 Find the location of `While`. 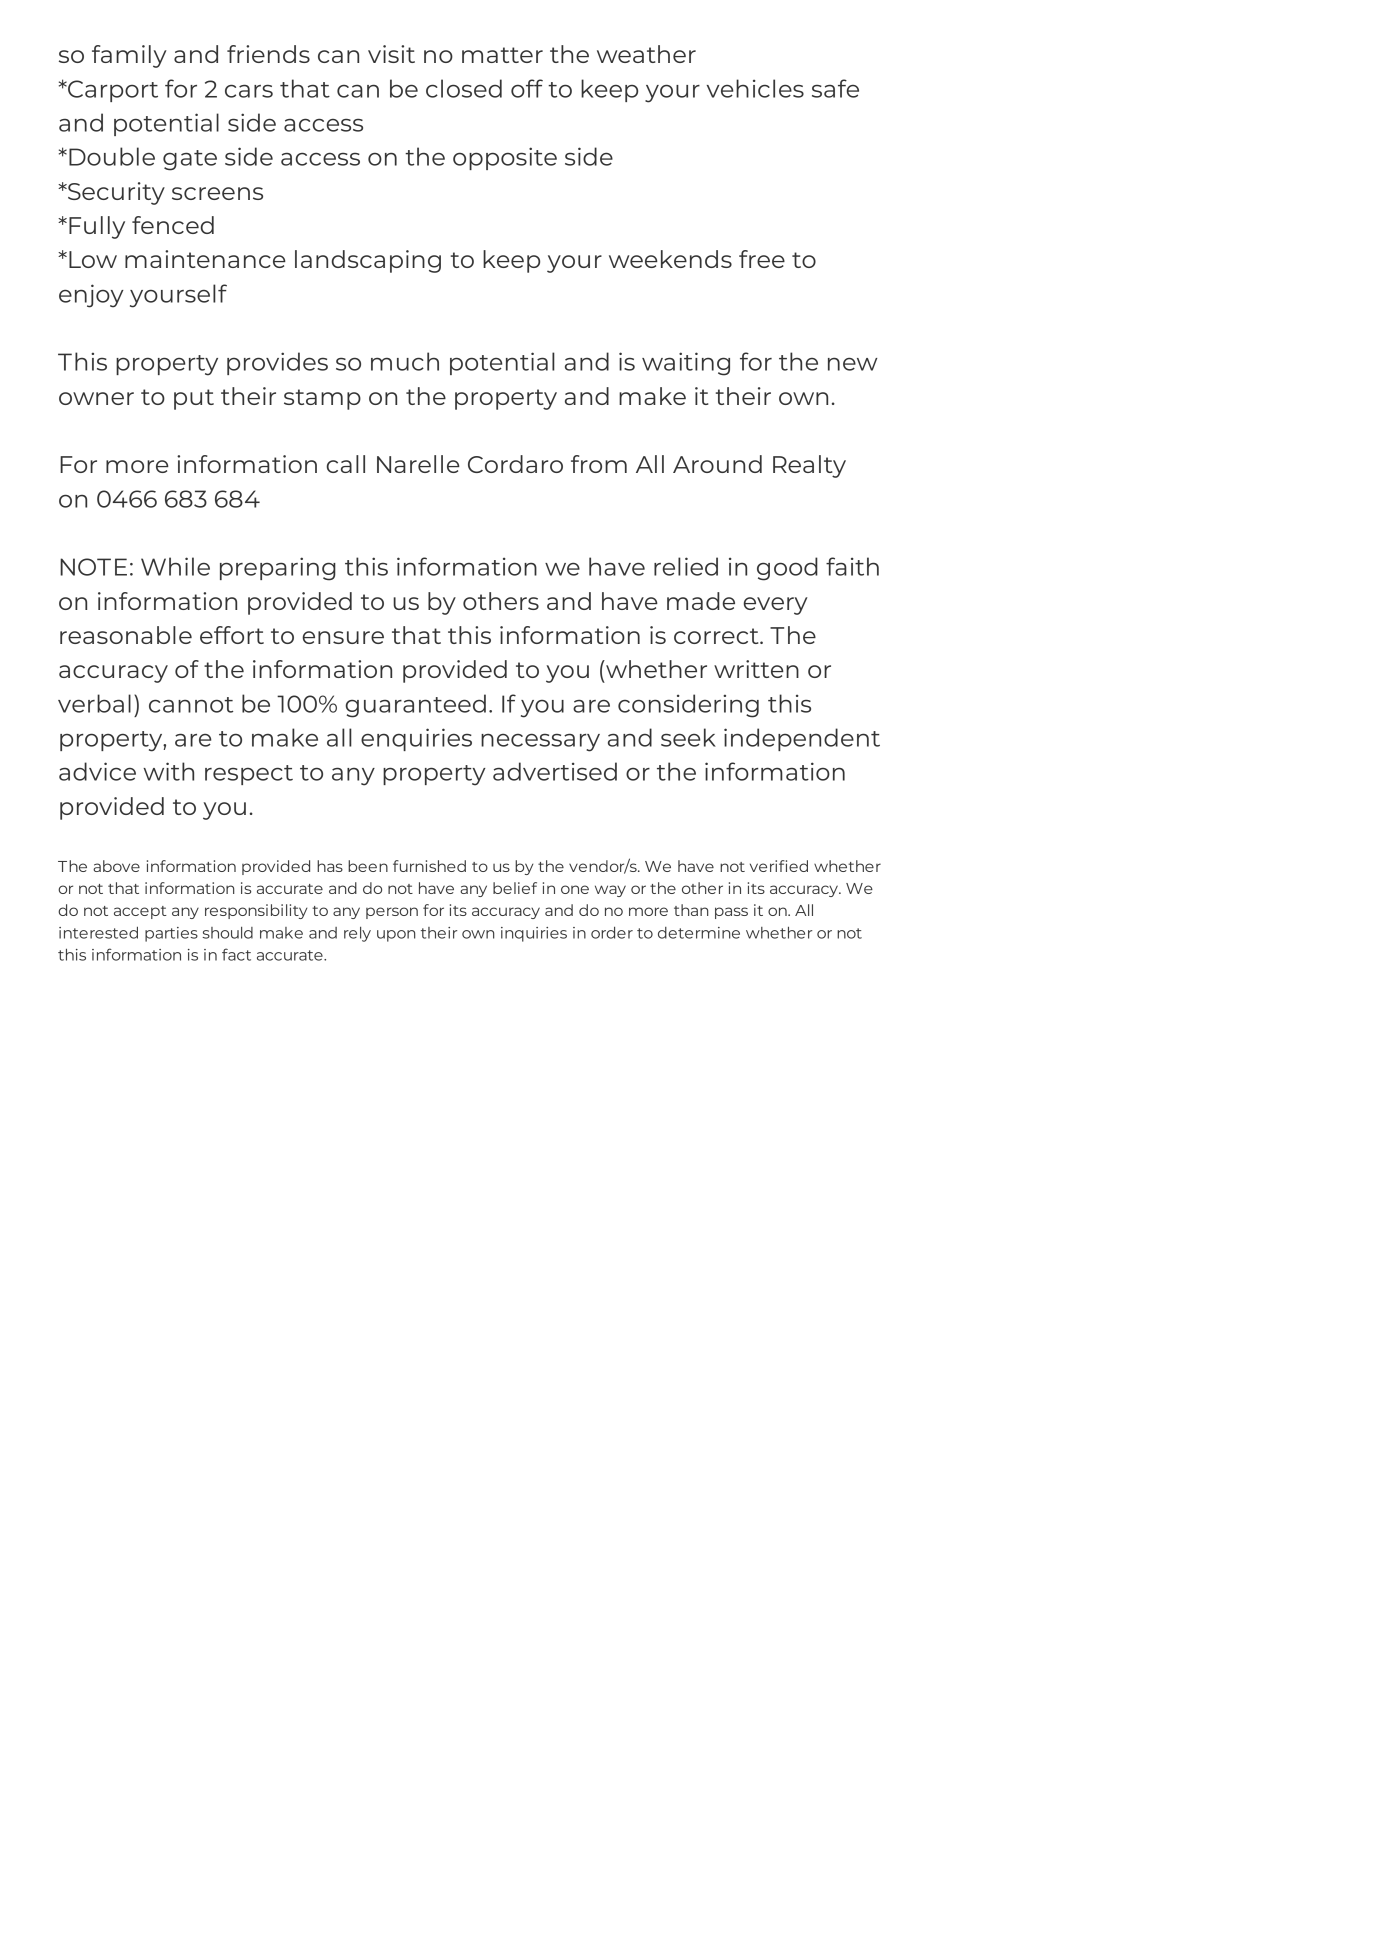

While is located at coordinates (175, 566).
